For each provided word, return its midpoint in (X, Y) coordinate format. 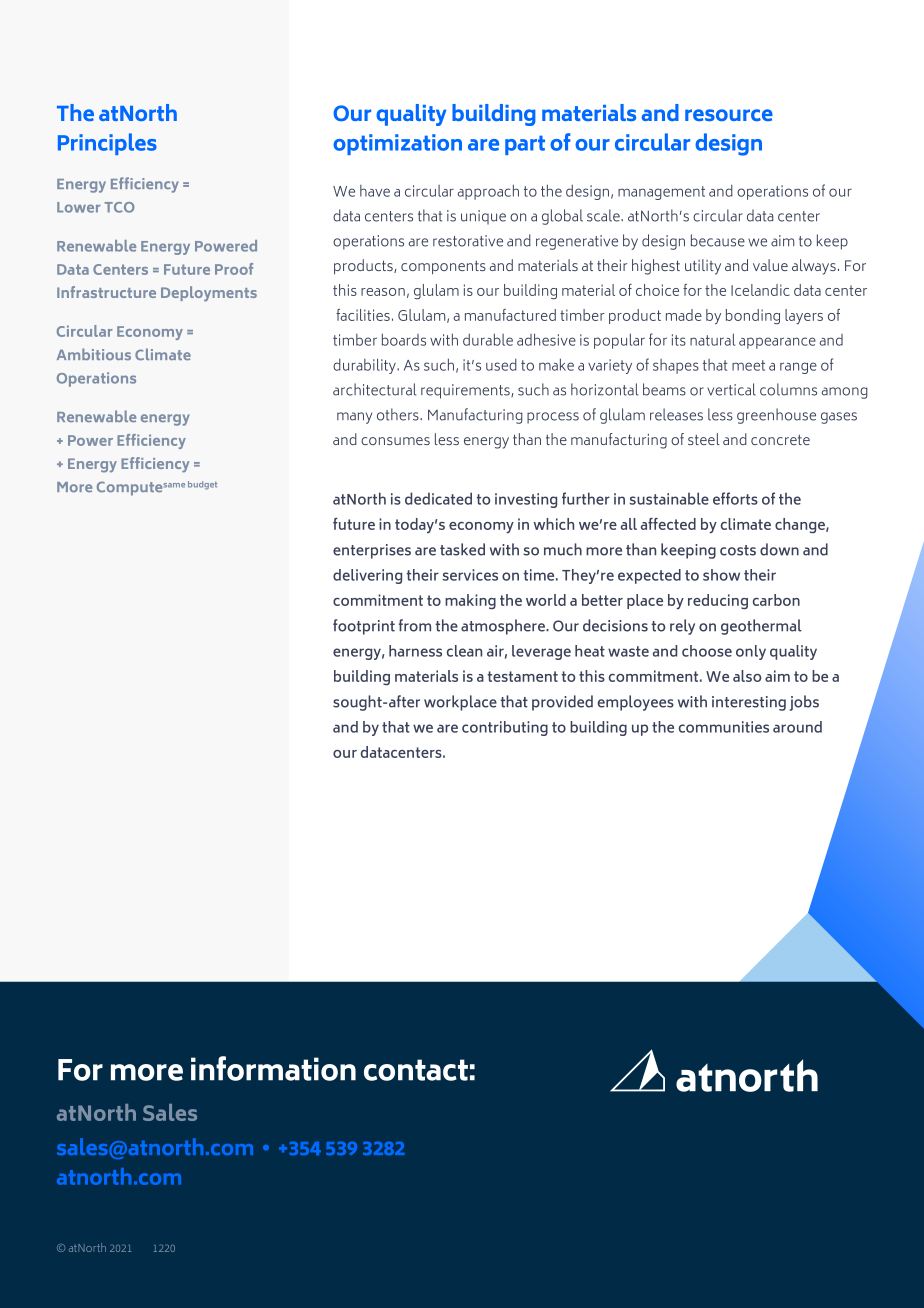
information (273, 1068)
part (525, 145)
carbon (776, 600)
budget (202, 485)
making (470, 601)
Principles (107, 144)
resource (729, 115)
